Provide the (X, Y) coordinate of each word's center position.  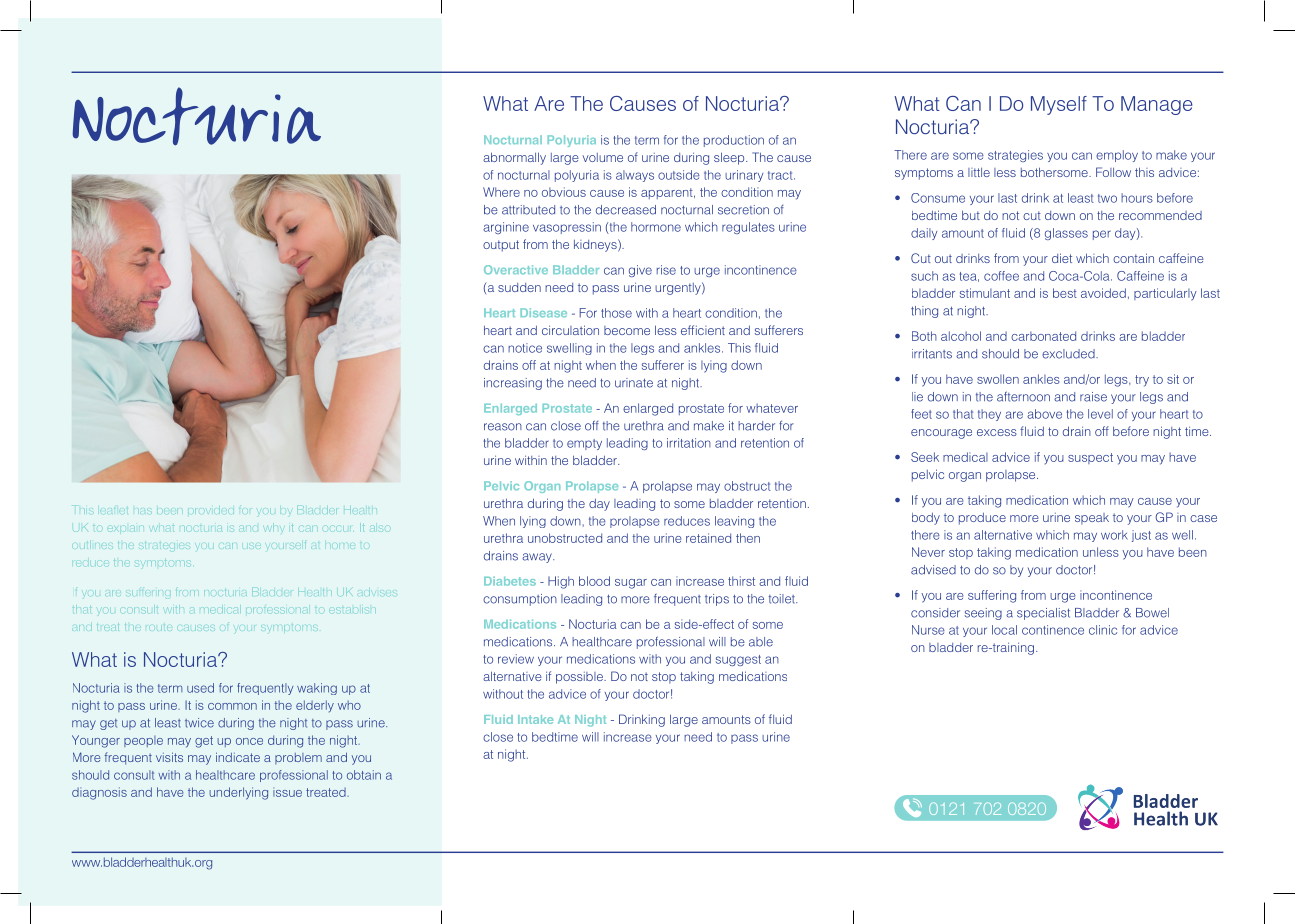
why (274, 529)
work (1114, 535)
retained (708, 538)
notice (525, 348)
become (627, 330)
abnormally (514, 158)
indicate (238, 757)
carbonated (1043, 336)
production (734, 141)
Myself (1059, 105)
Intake (535, 719)
